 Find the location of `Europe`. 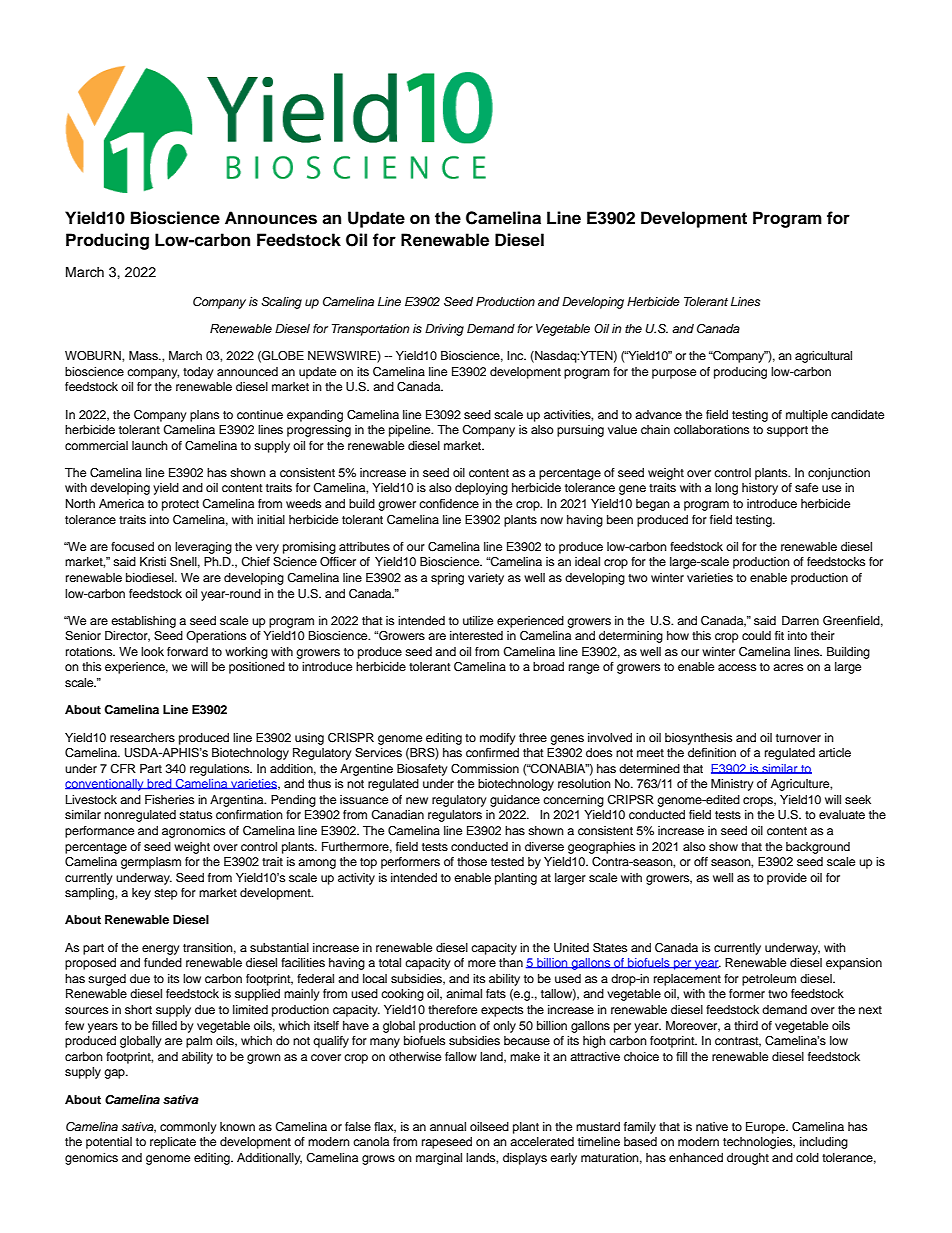

Europe is located at coordinates (766, 1128).
